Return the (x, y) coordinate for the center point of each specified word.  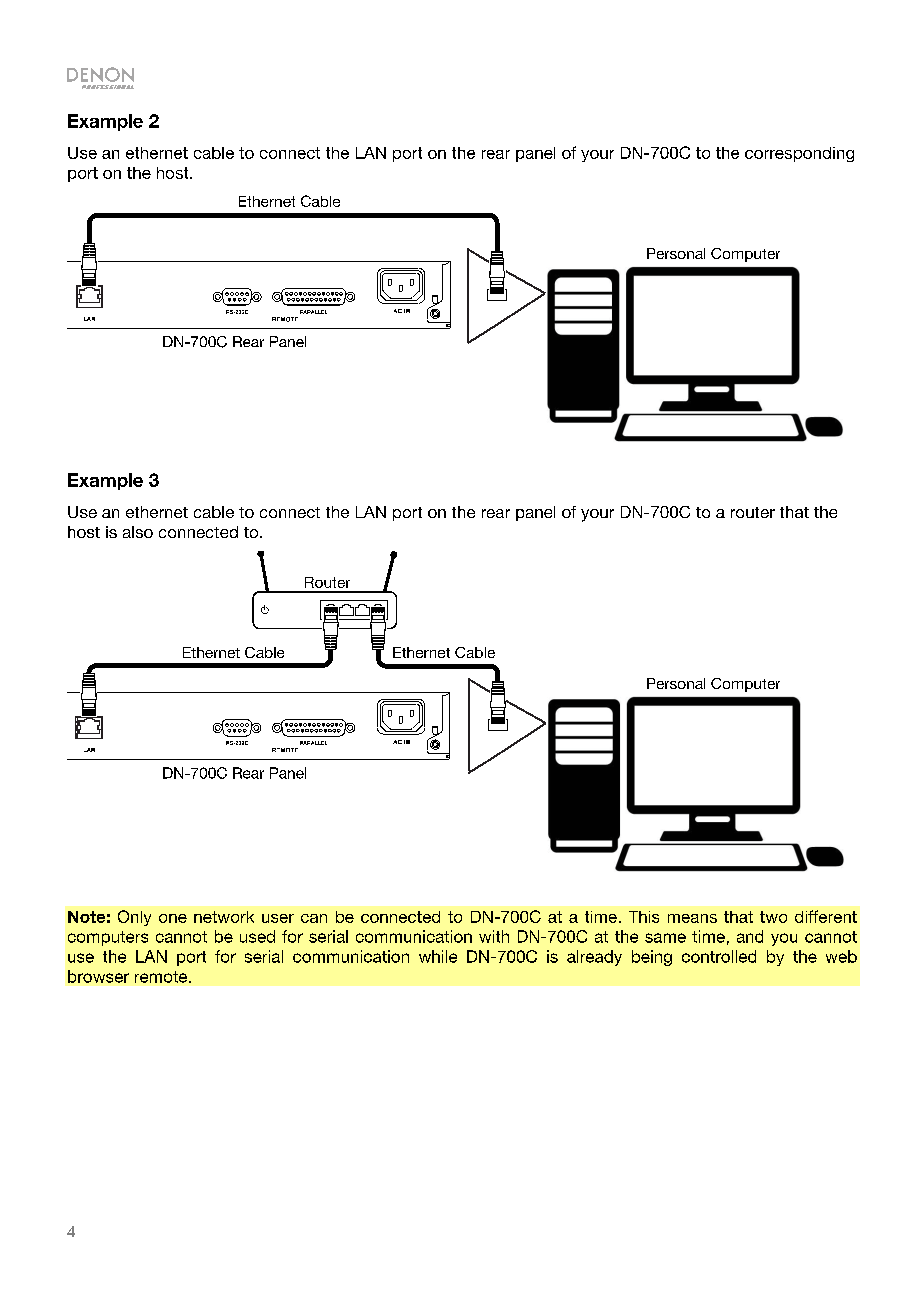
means (692, 918)
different (826, 916)
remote (162, 977)
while (438, 956)
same (665, 938)
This (644, 917)
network (224, 917)
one (173, 918)
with (494, 936)
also (138, 532)
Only (134, 918)
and (750, 936)
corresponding (799, 154)
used (257, 936)
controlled (719, 956)
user (278, 918)
